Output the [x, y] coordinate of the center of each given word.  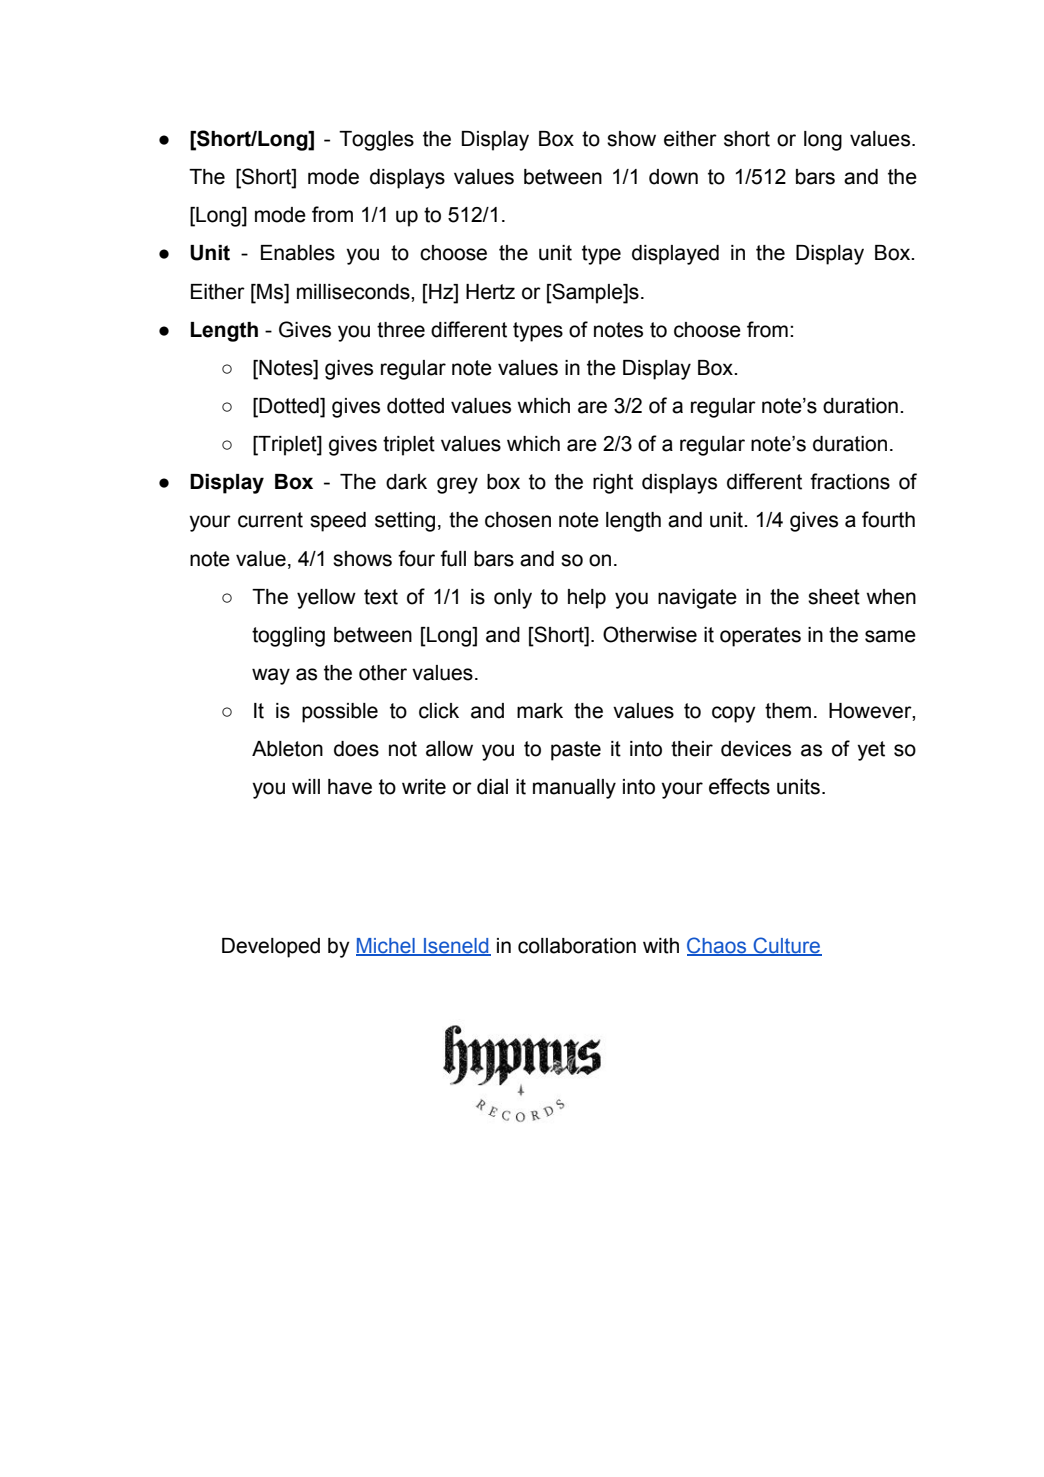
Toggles [376, 141]
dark [406, 482]
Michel [386, 947]
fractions [850, 481]
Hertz [490, 292]
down [673, 177]
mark [540, 711]
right [613, 484]
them [788, 711]
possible [340, 713]
